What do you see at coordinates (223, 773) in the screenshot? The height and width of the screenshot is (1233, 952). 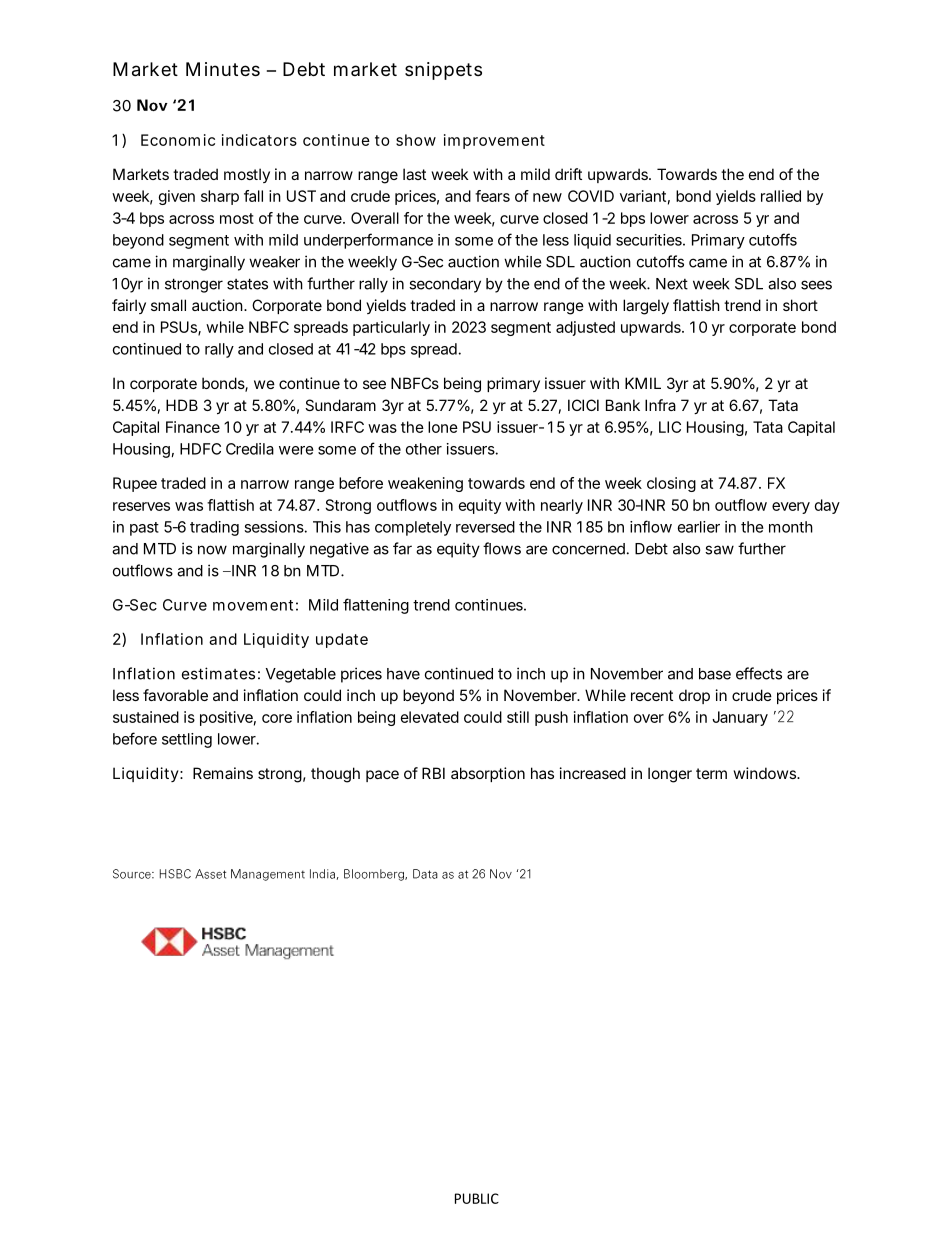 I see `Remains` at bounding box center [223, 773].
